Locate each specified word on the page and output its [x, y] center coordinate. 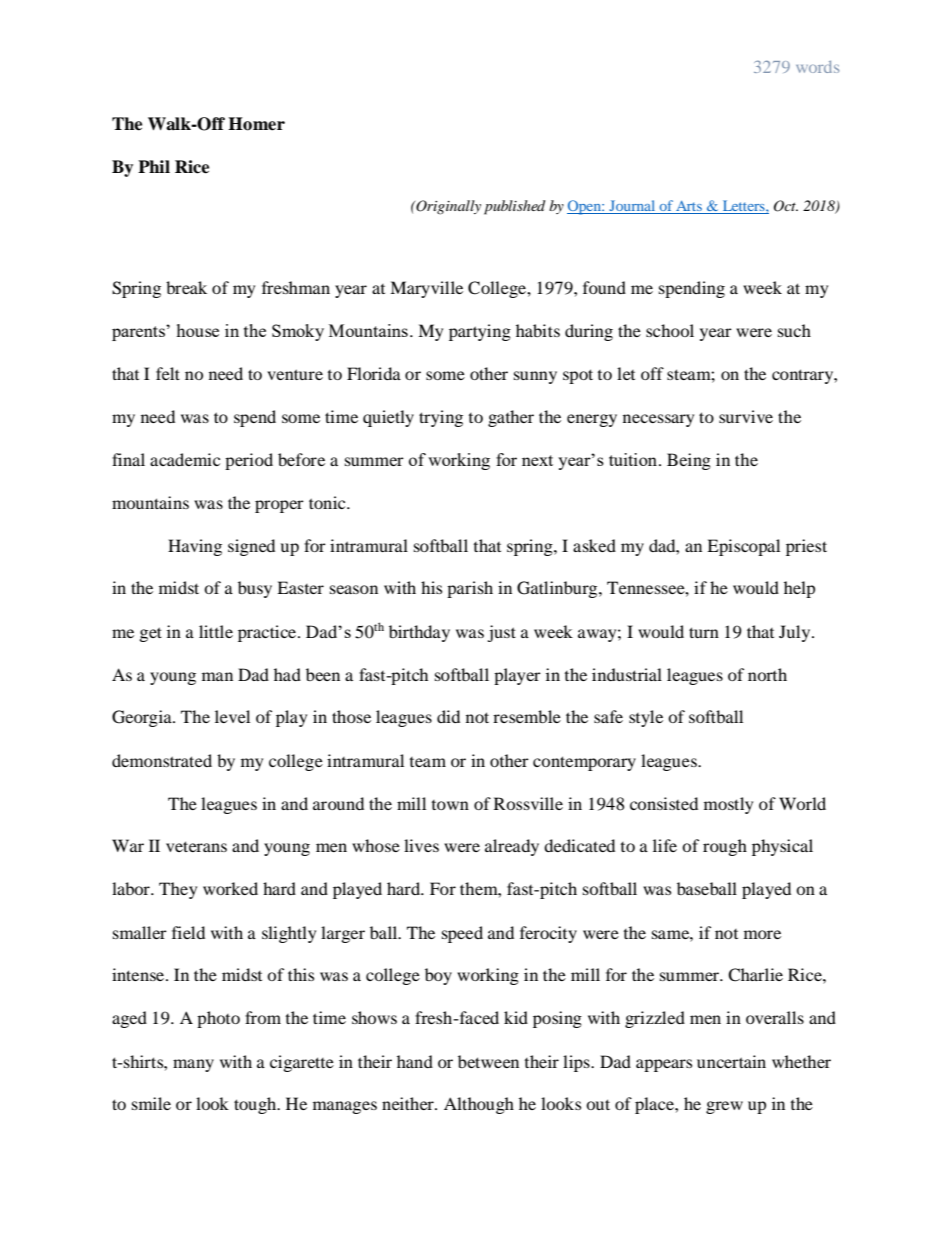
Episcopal [743, 547]
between [488, 1061]
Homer [256, 124]
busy [255, 589]
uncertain [731, 1061]
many [193, 1065]
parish [470, 589]
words [817, 67]
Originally [447, 207]
